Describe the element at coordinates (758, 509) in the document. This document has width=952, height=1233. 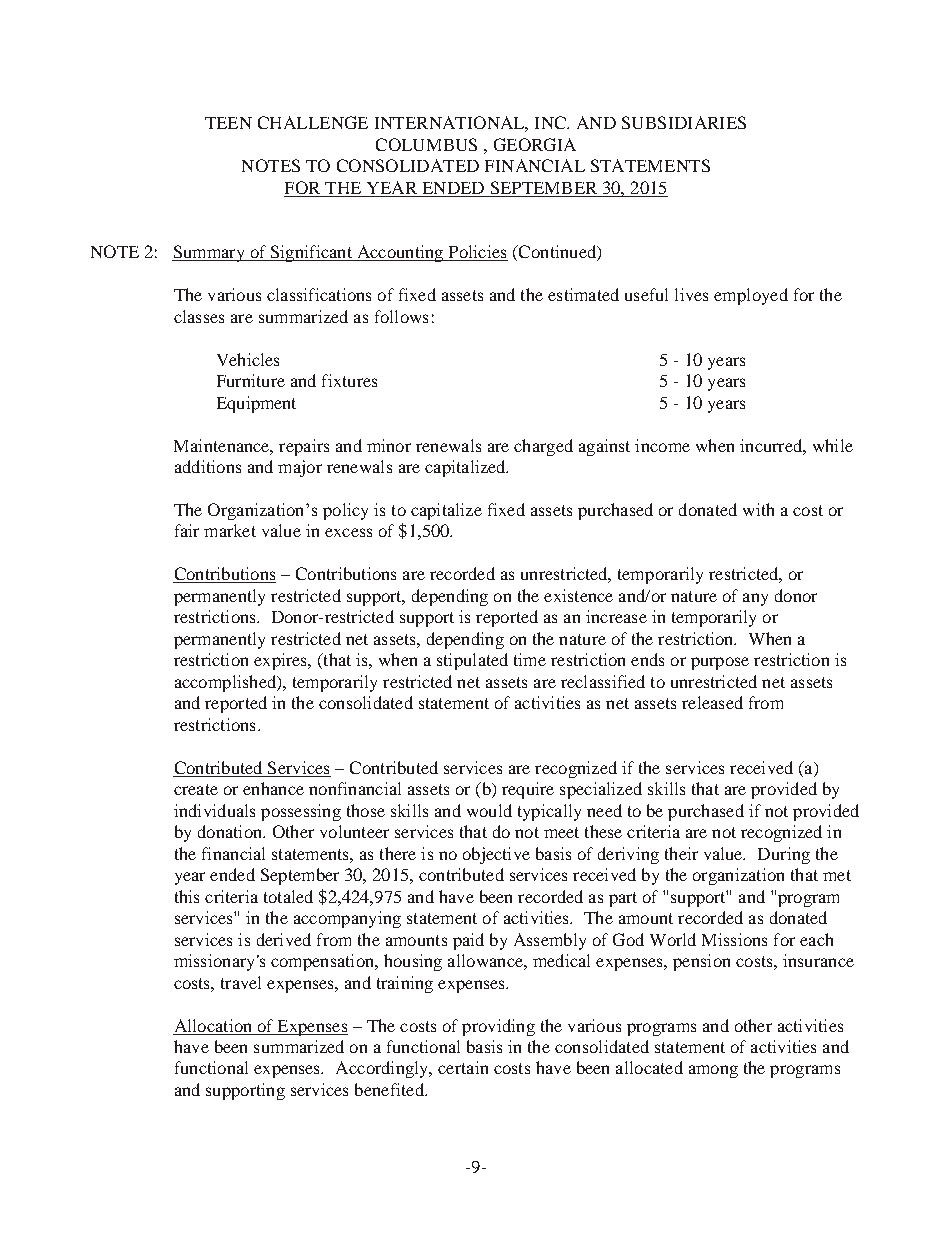
I see `with` at that location.
